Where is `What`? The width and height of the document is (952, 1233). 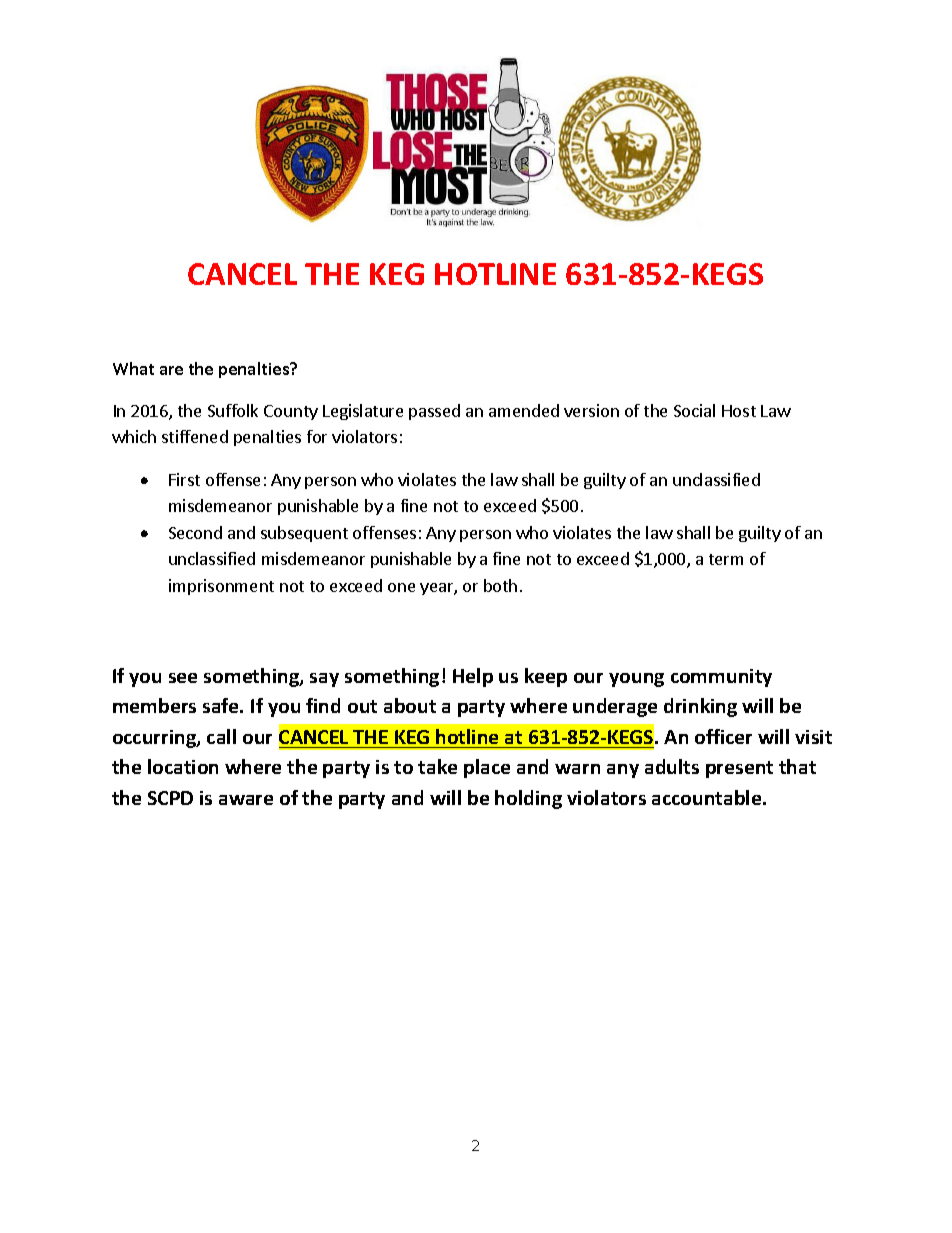 What is located at coordinates (133, 368).
